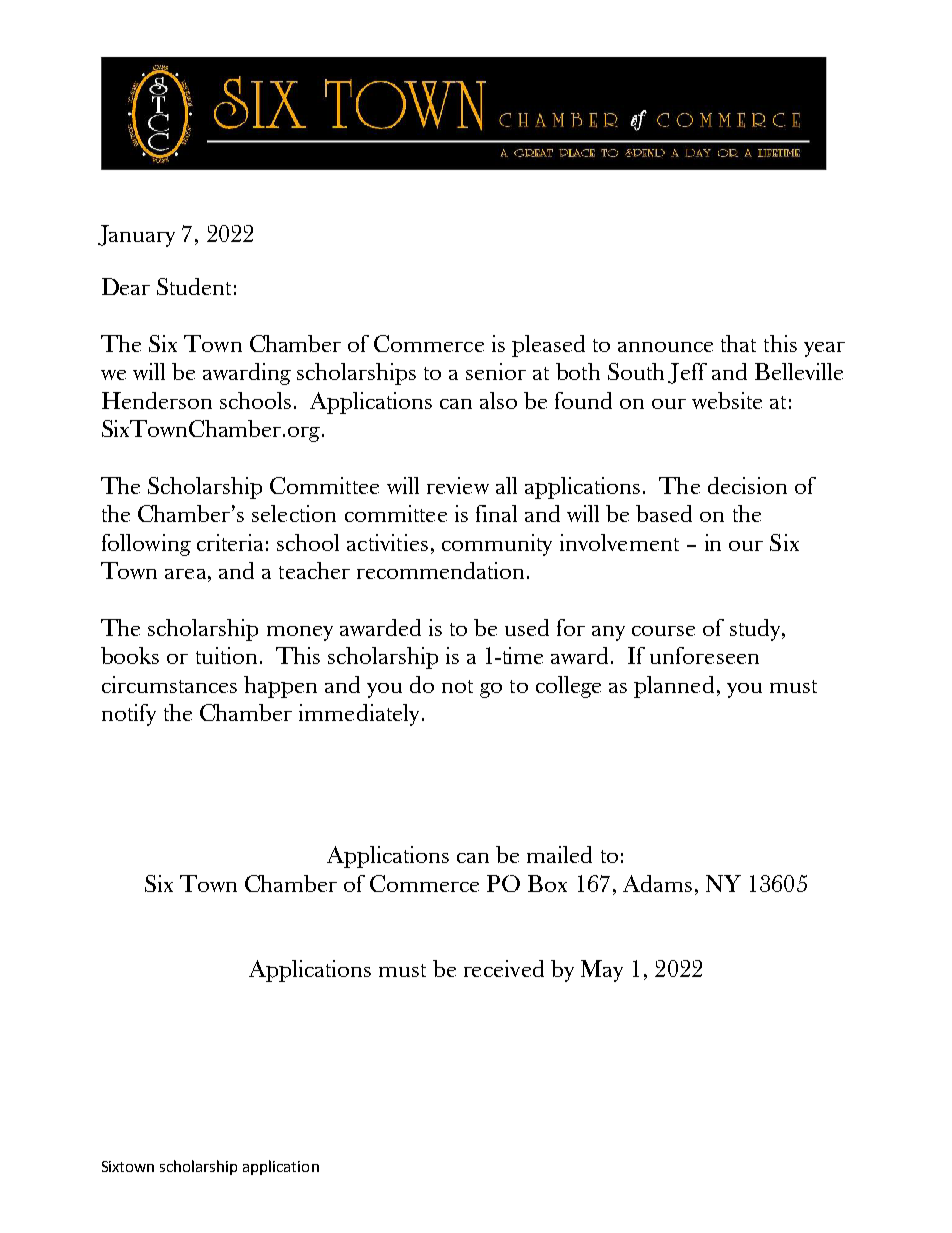 The width and height of the screenshot is (952, 1233). What do you see at coordinates (226, 655) in the screenshot?
I see `tuition` at bounding box center [226, 655].
